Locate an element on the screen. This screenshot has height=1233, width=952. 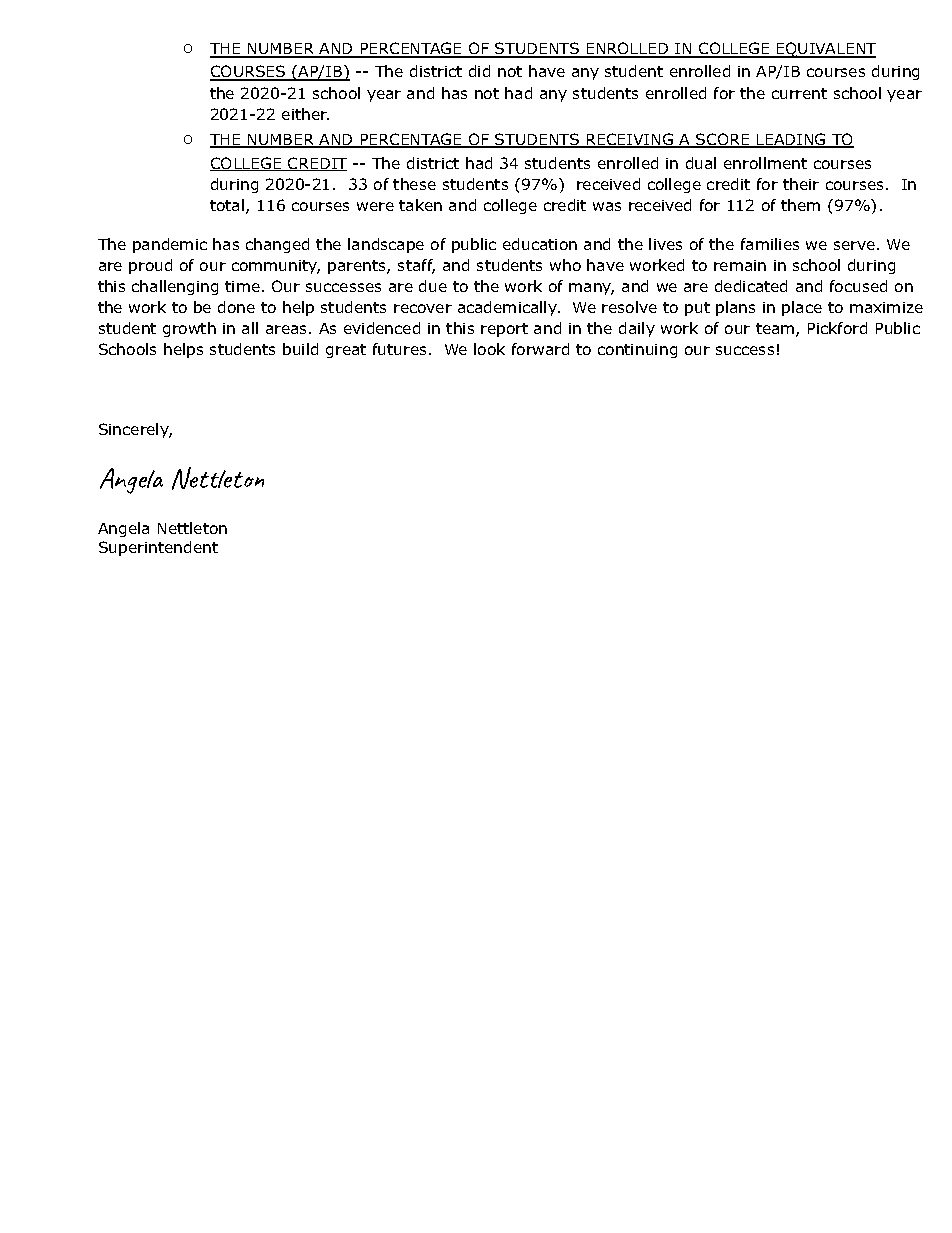
did is located at coordinates (479, 71).
